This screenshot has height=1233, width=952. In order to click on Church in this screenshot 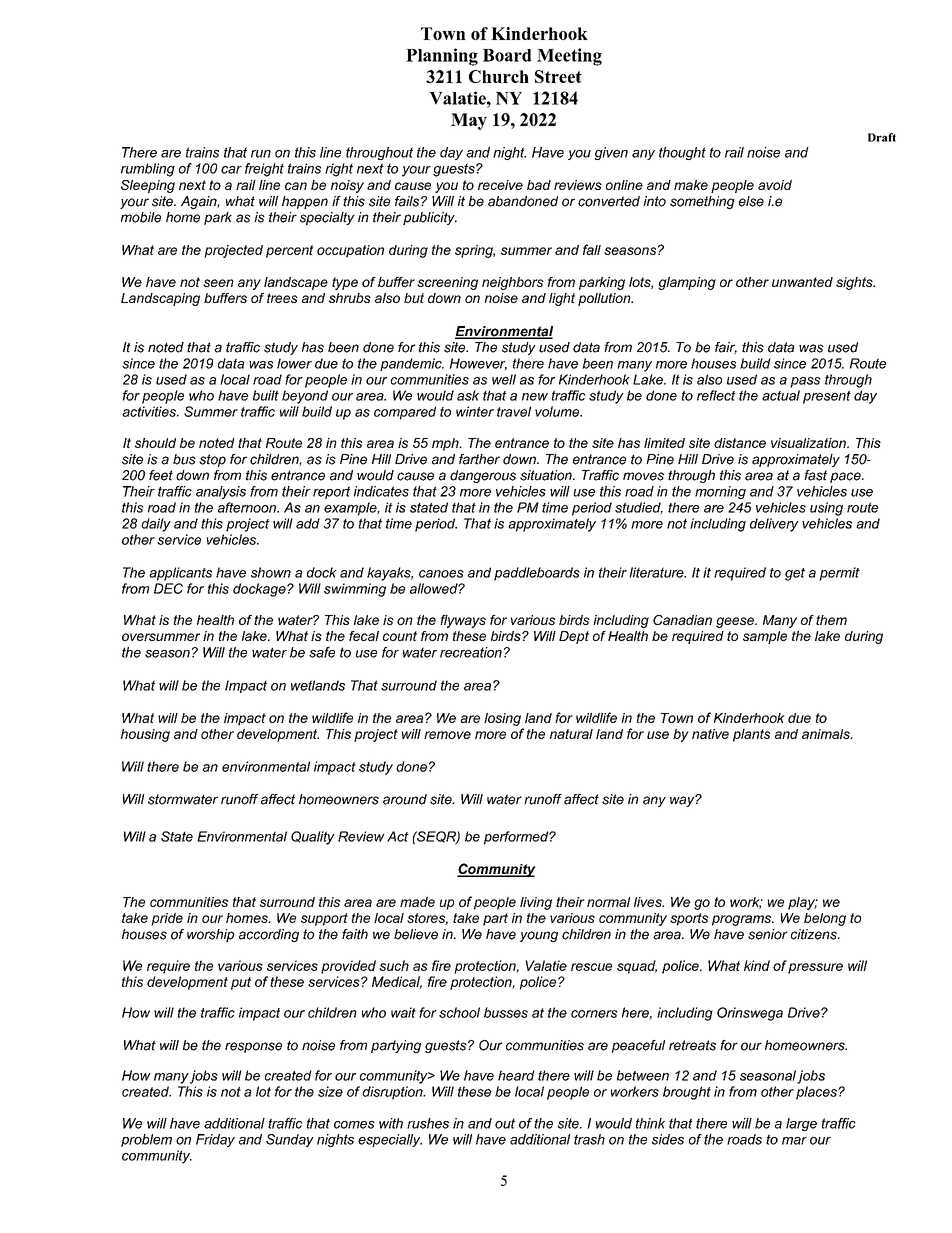, I will do `click(499, 76)`.
